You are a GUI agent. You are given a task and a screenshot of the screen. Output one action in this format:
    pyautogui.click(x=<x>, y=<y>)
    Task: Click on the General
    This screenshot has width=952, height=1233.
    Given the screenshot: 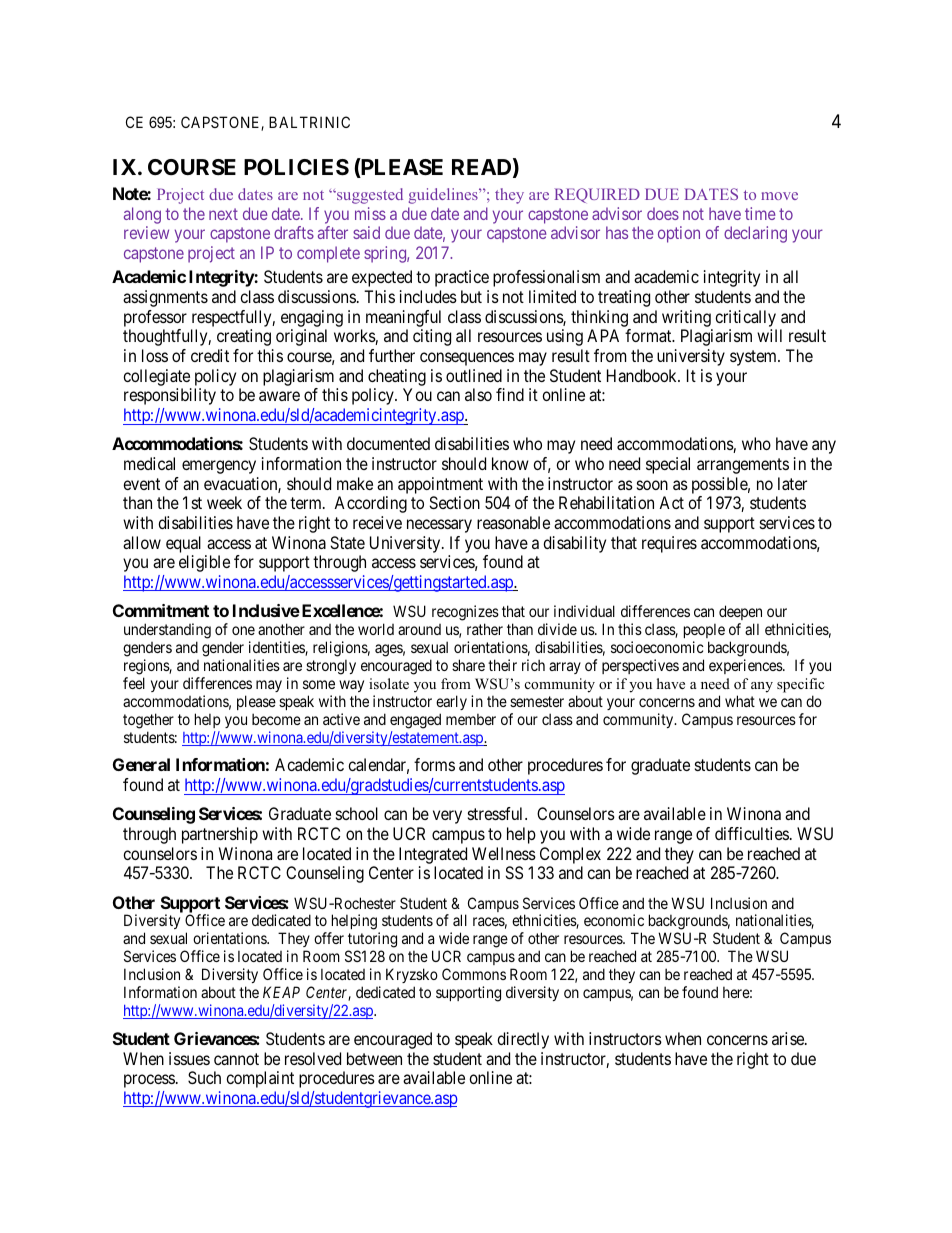 What is the action you would take?
    pyautogui.click(x=141, y=764)
